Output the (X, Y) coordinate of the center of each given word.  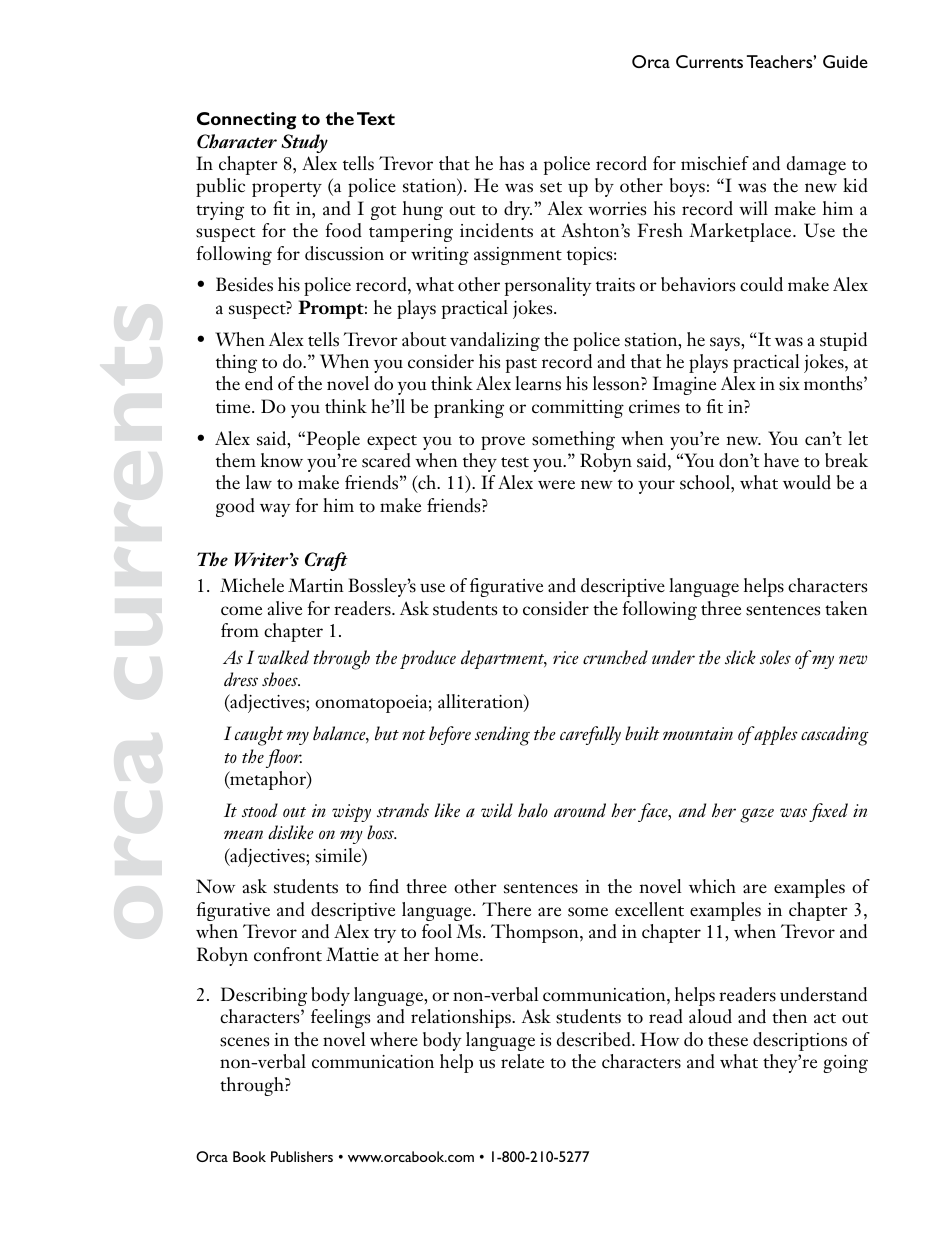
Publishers (302, 1156)
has (511, 163)
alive (285, 608)
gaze (757, 815)
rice (566, 657)
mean (243, 834)
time (234, 407)
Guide (845, 61)
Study (305, 143)
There (506, 909)
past (521, 365)
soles (775, 657)
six (789, 384)
